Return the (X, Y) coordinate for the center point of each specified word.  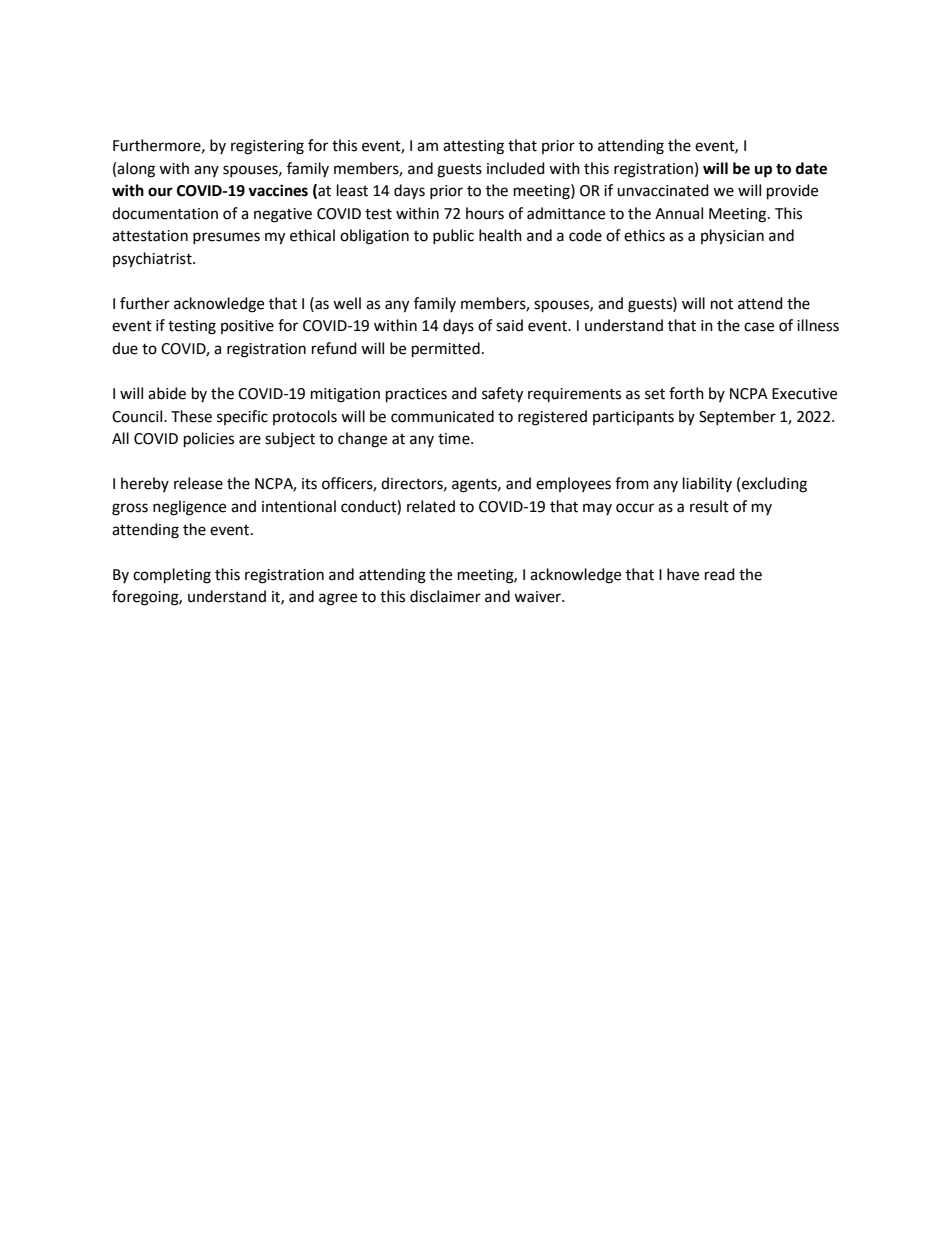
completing (172, 576)
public (453, 236)
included (516, 168)
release (198, 483)
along (136, 170)
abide (167, 393)
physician (732, 237)
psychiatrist (153, 260)
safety (502, 395)
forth (686, 393)
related (431, 506)
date (811, 168)
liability (707, 484)
